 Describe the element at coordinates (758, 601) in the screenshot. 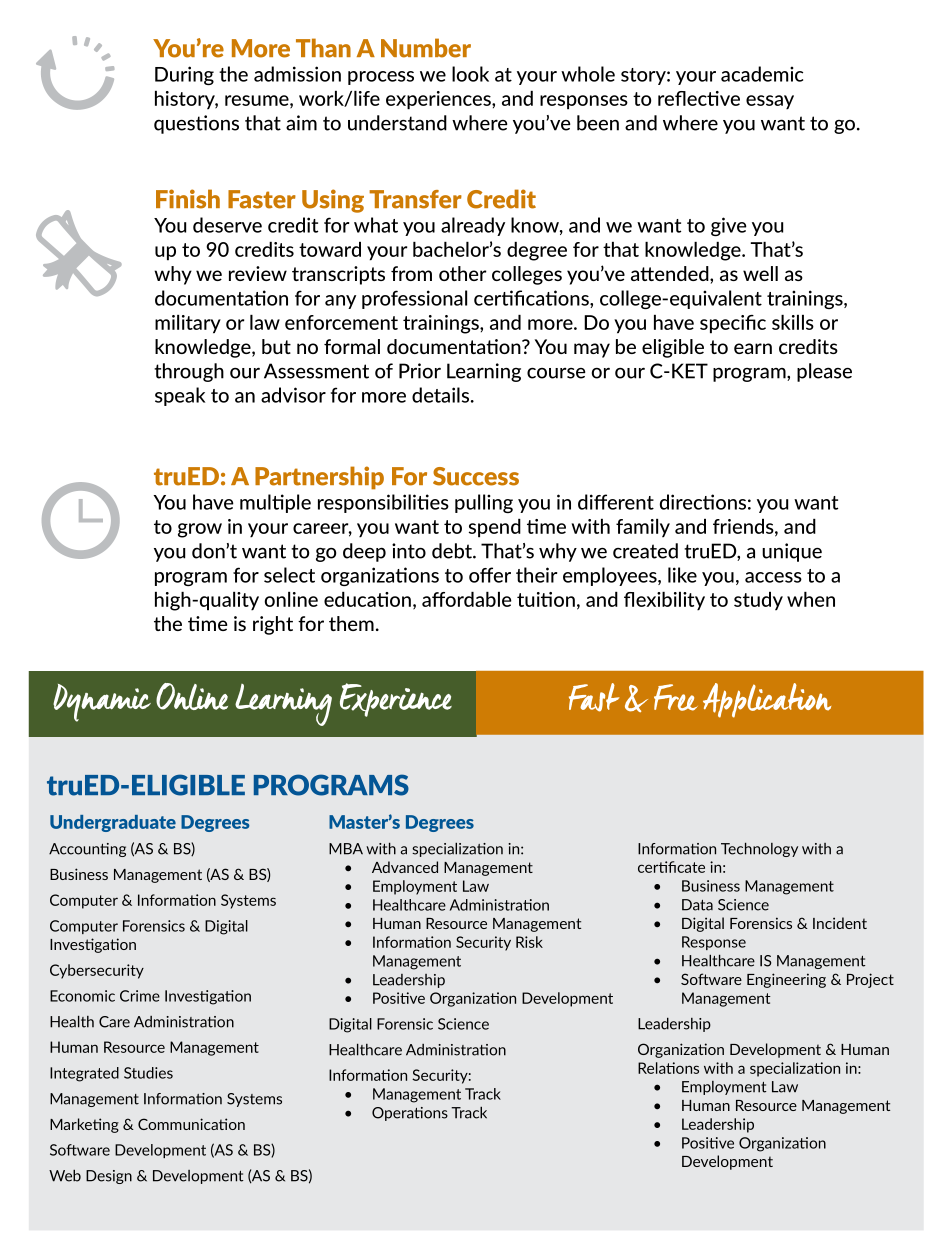

I see `study` at that location.
